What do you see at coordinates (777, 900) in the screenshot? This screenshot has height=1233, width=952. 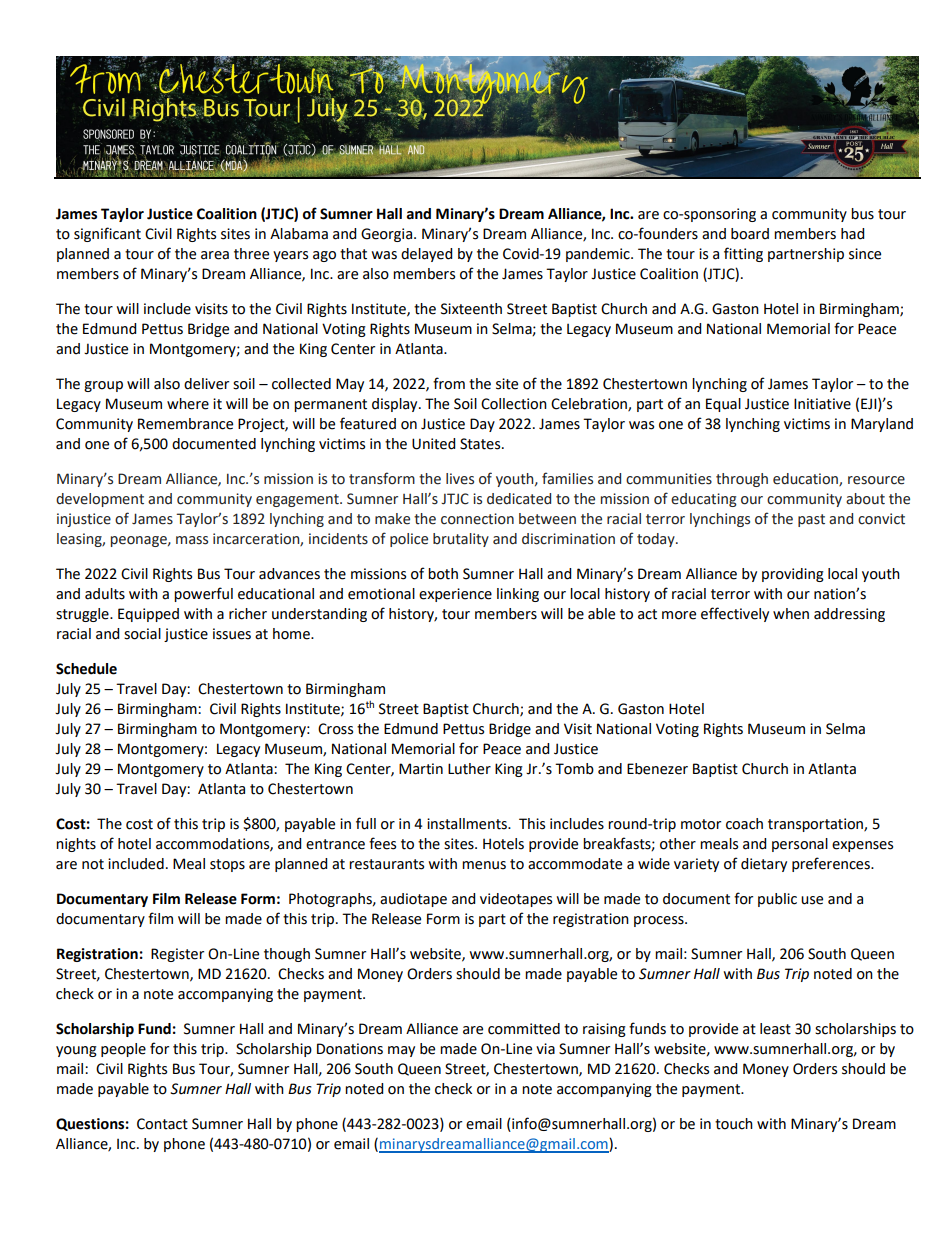 I see `public` at bounding box center [777, 900].
